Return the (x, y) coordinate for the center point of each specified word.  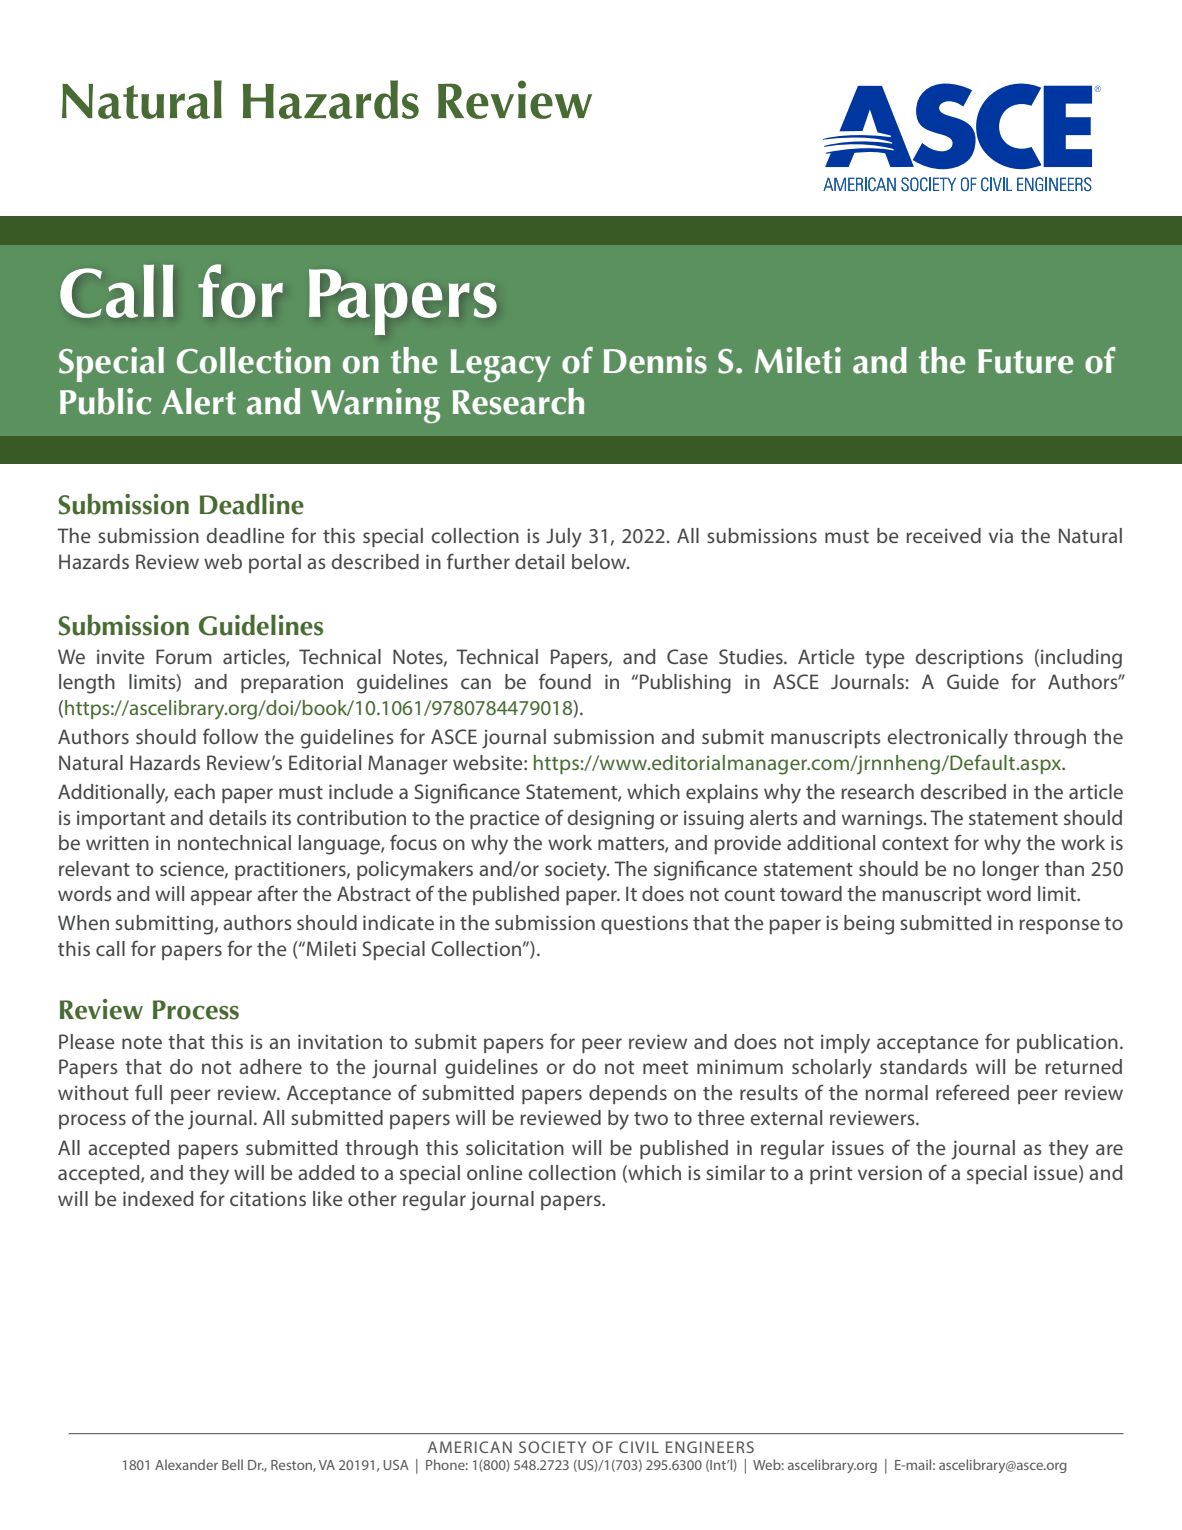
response (1059, 926)
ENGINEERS (710, 1447)
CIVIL (639, 1447)
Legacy (501, 366)
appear (221, 897)
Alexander (186, 1464)
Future (1026, 361)
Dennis (655, 360)
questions (644, 925)
